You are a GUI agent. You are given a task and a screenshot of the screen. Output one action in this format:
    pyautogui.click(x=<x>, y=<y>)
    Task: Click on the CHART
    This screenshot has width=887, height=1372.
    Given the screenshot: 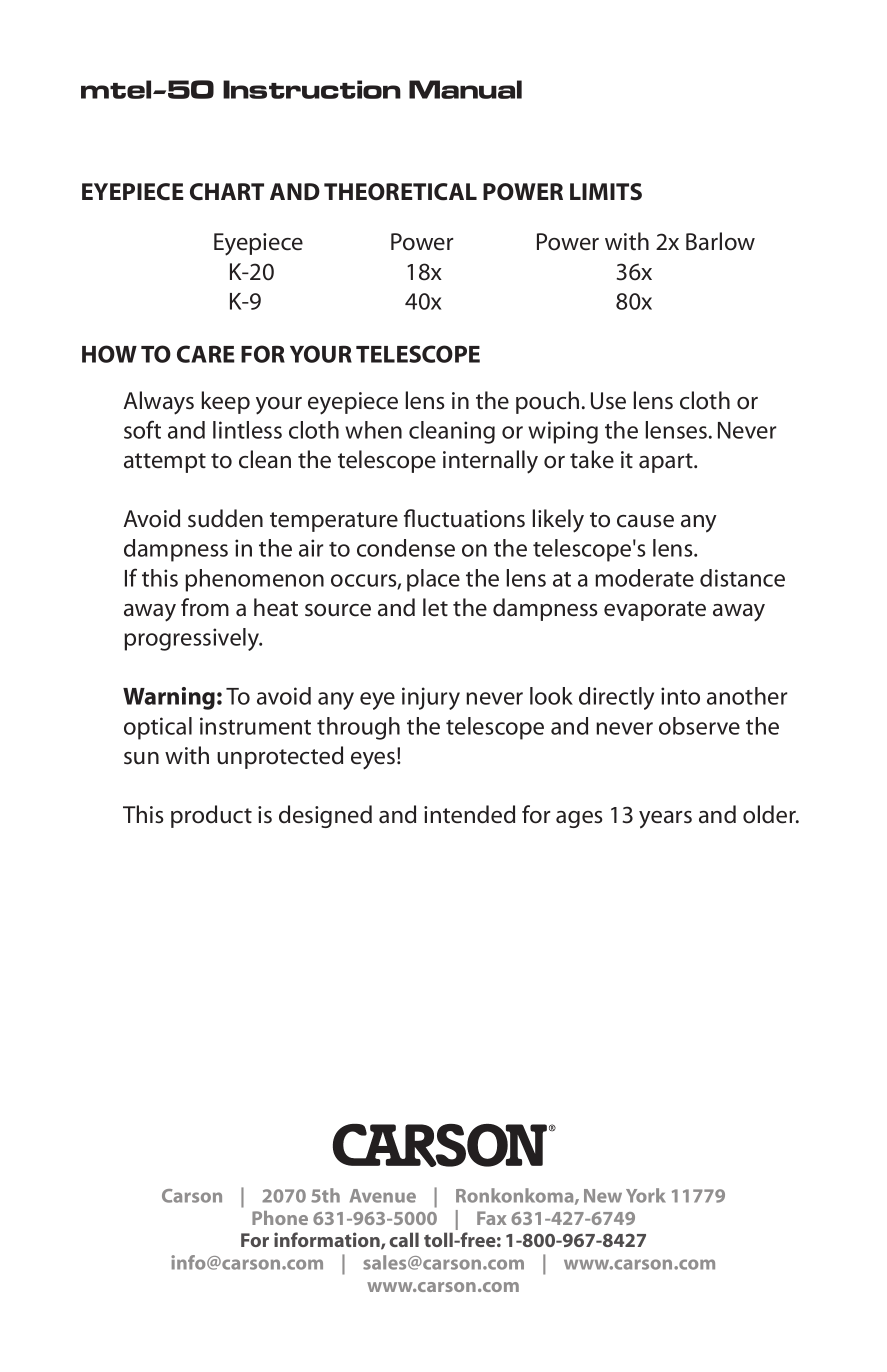 What is the action you would take?
    pyautogui.click(x=227, y=192)
